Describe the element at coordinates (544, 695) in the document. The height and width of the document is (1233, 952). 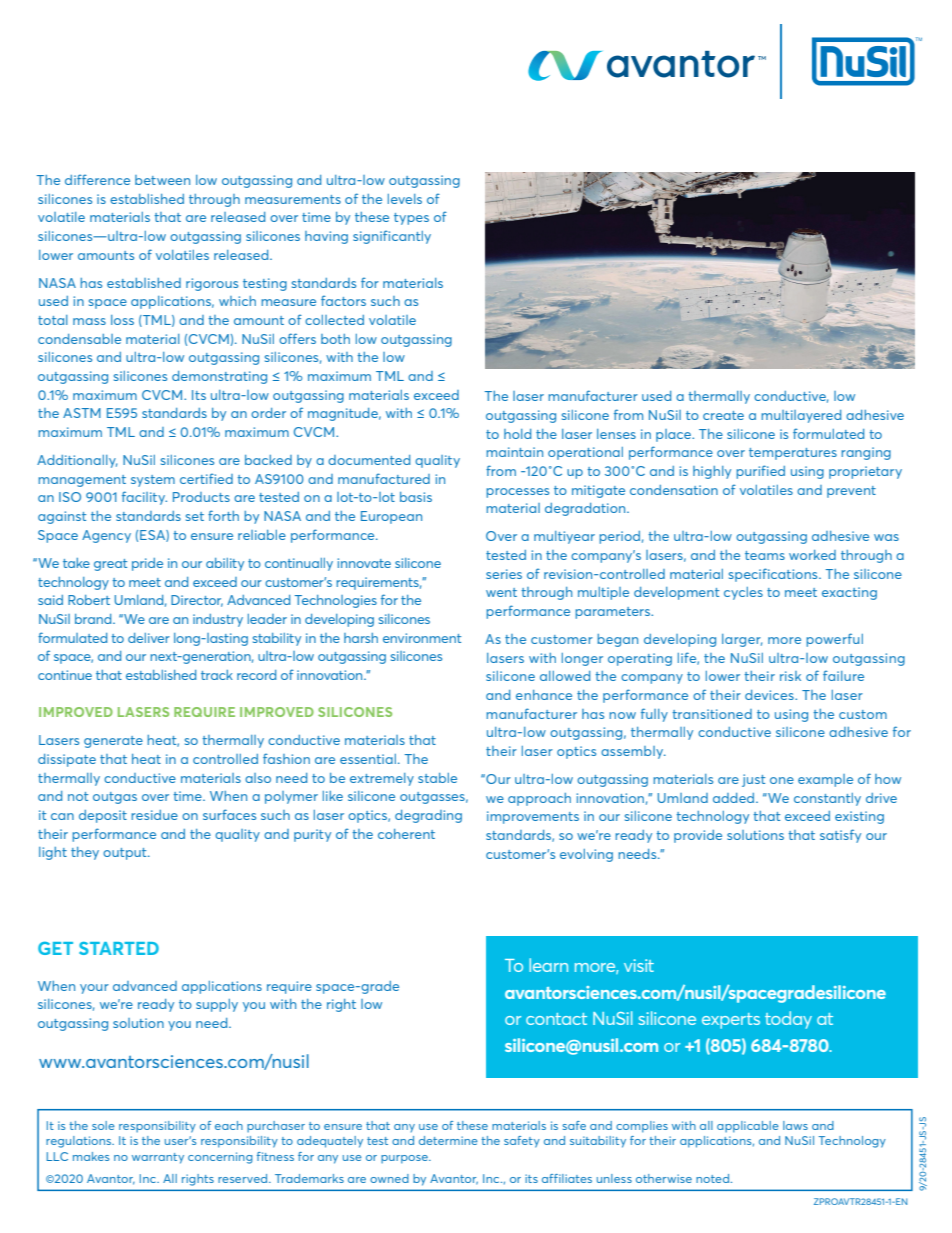
I see `enhance` at that location.
